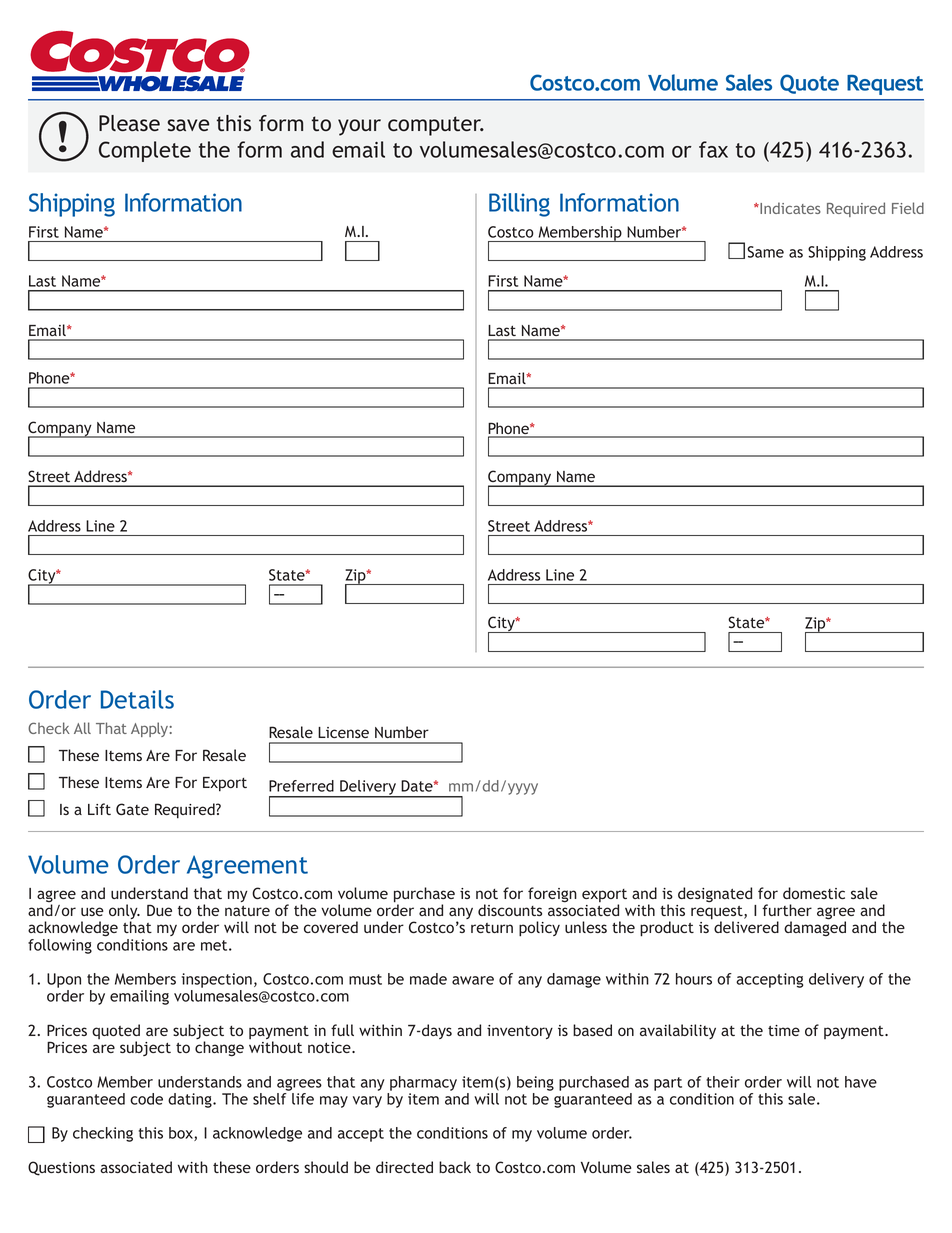  I want to click on foreign, so click(552, 895).
